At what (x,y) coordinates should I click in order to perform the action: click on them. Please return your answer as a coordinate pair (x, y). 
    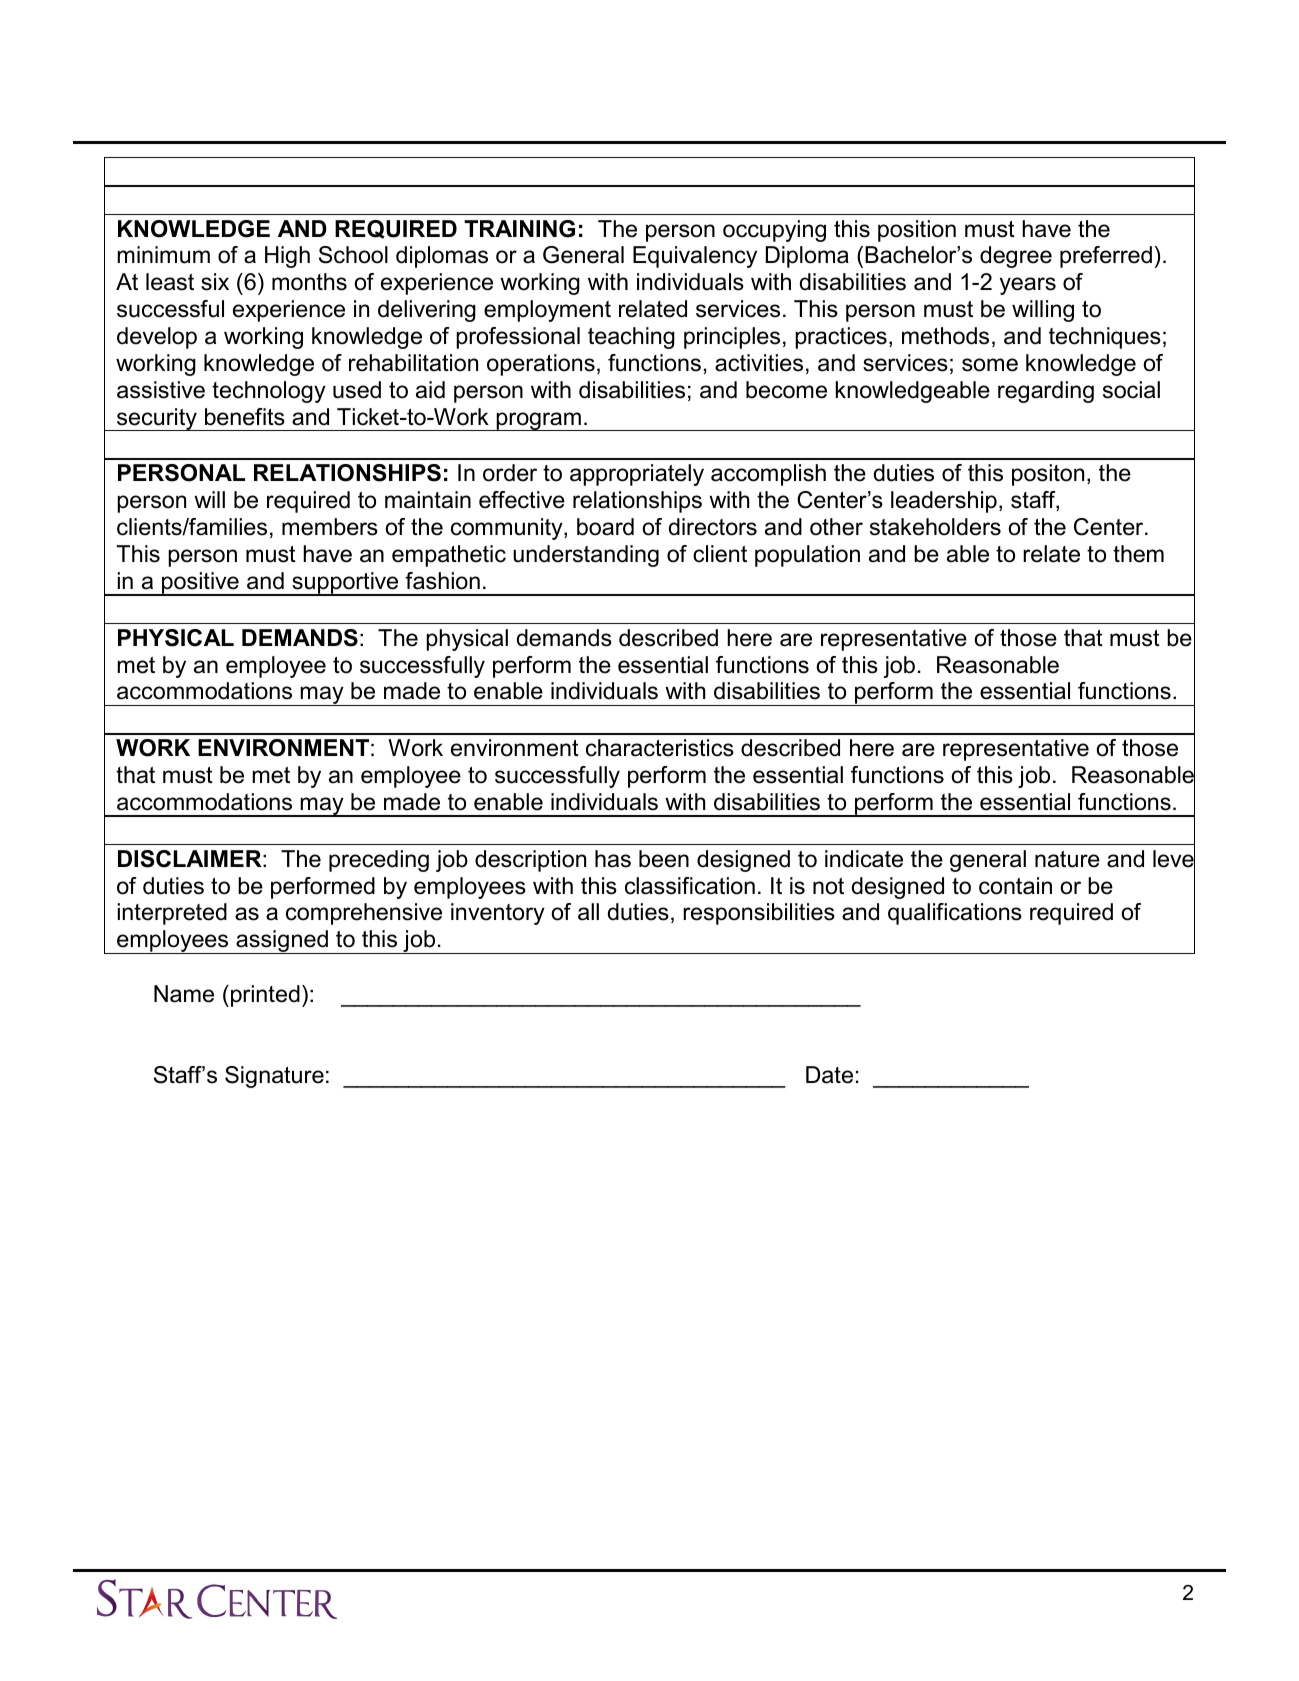
    Looking at the image, I should click on (1138, 554).
